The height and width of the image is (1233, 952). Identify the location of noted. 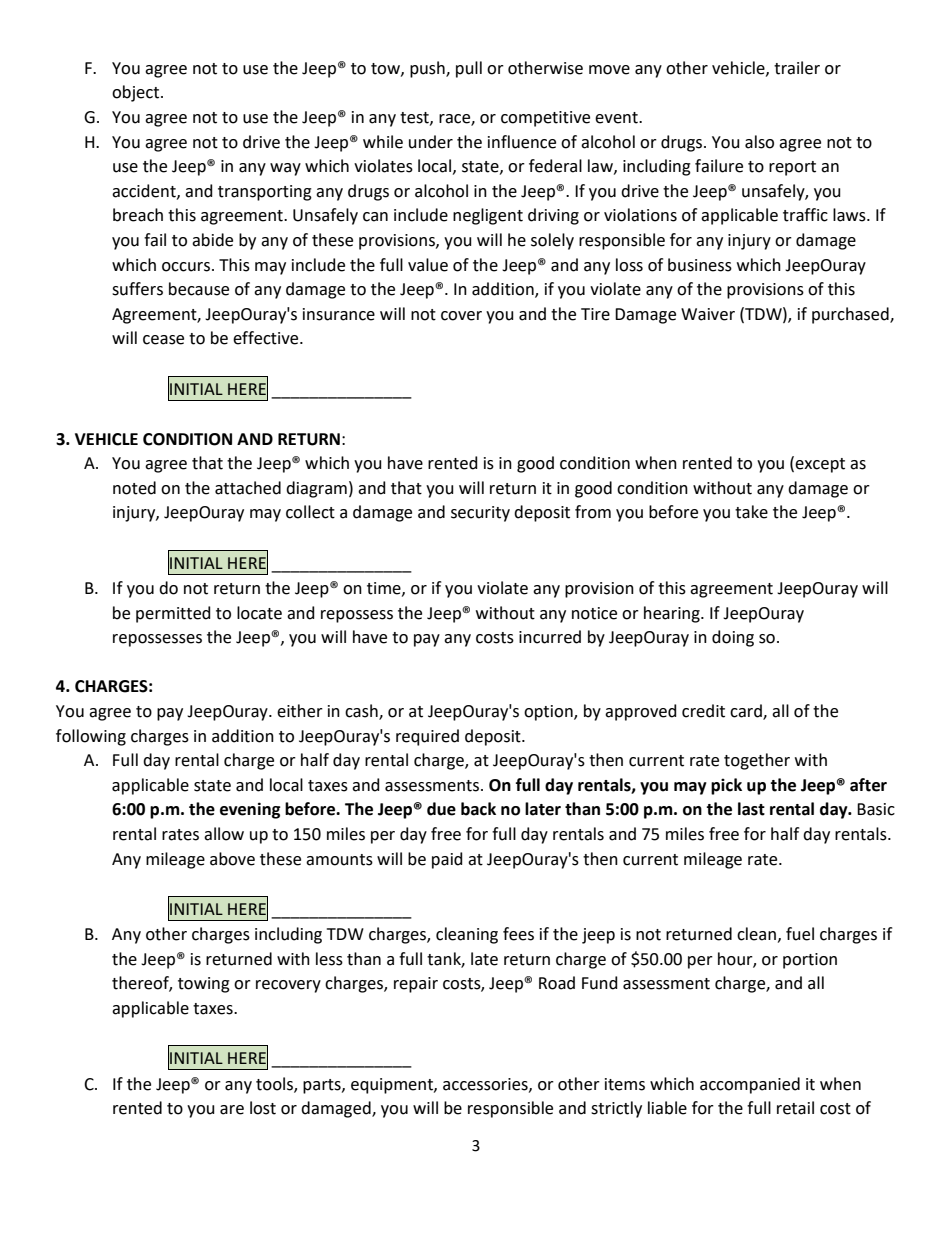
(134, 488).
